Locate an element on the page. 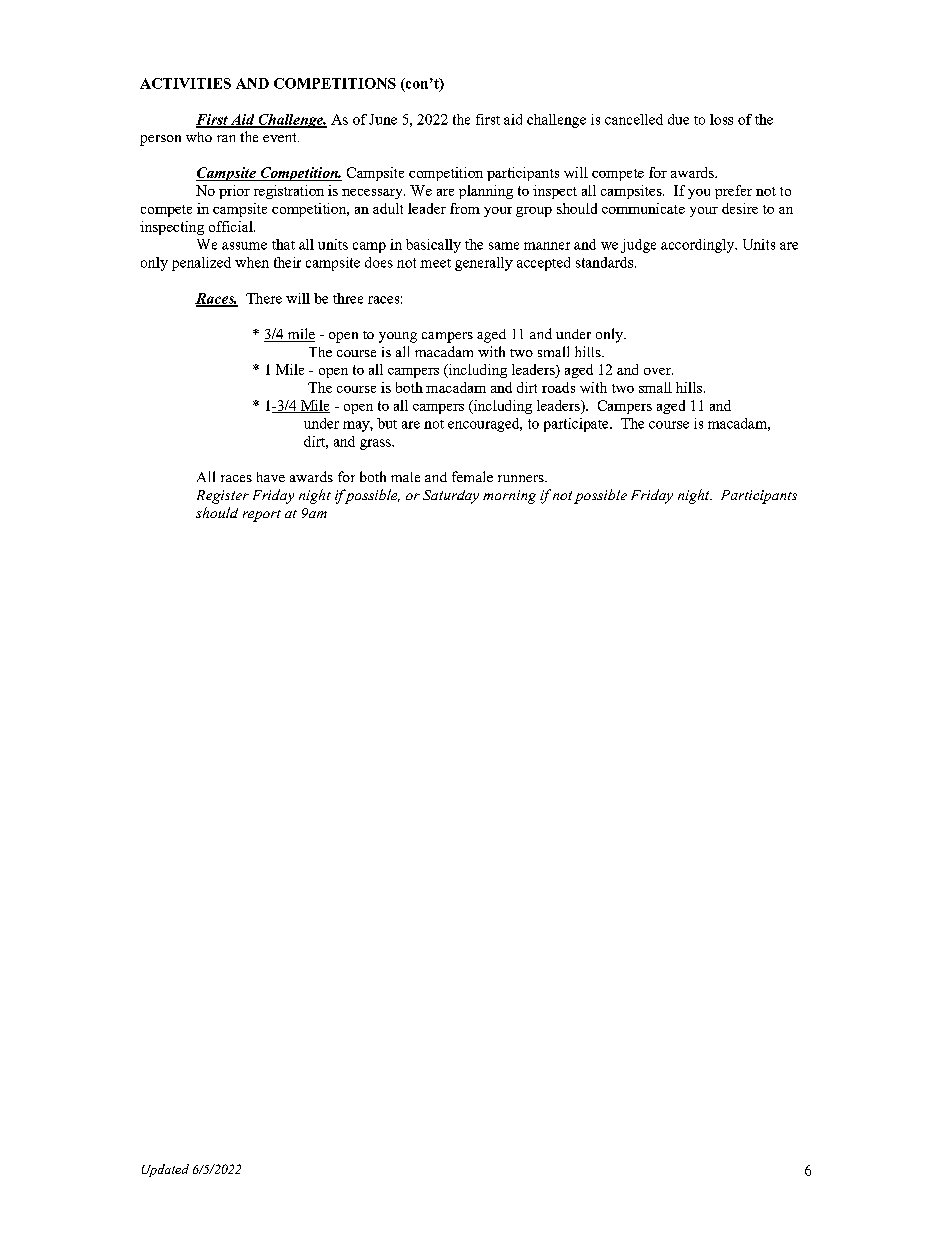 The image size is (952, 1233). Updated is located at coordinates (165, 1170).
